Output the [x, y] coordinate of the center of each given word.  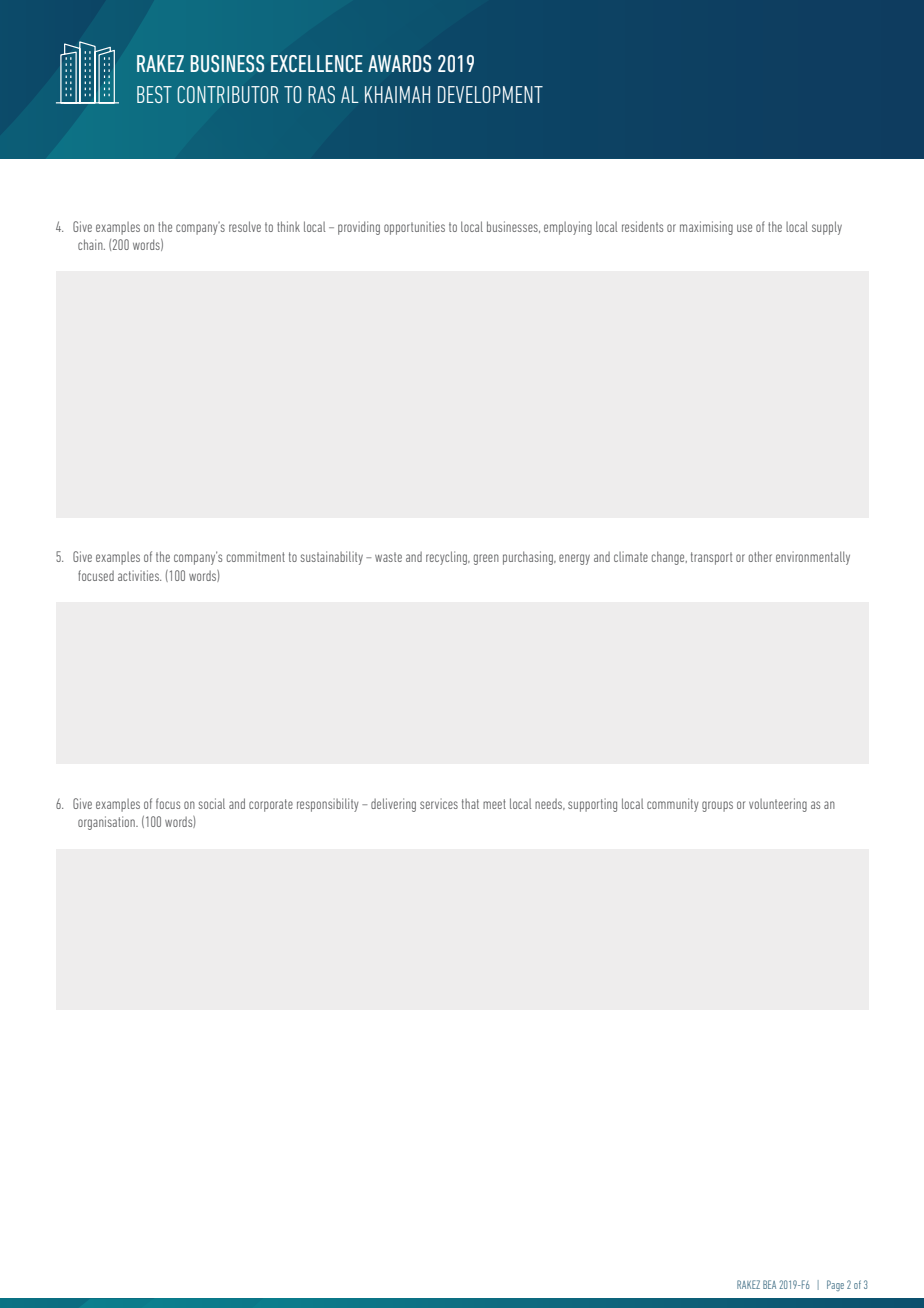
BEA [769, 1284]
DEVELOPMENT [490, 94]
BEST [154, 94]
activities [139, 575]
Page [835, 1285]
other [760, 556]
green [486, 559]
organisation [107, 823]
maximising [706, 228]
